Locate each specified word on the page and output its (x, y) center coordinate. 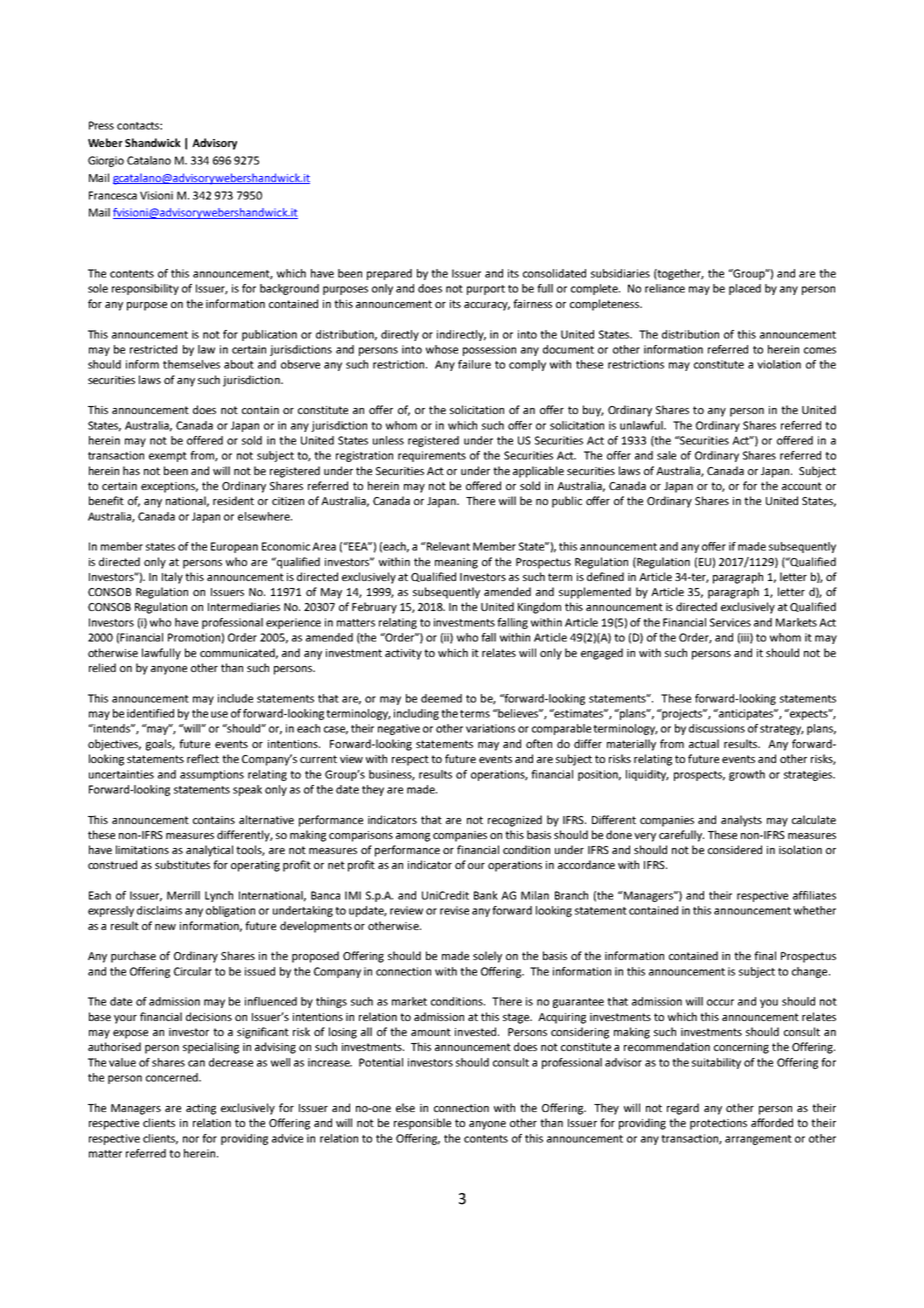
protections (718, 1124)
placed (745, 289)
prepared (389, 274)
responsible (422, 1124)
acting (201, 1109)
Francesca (113, 195)
